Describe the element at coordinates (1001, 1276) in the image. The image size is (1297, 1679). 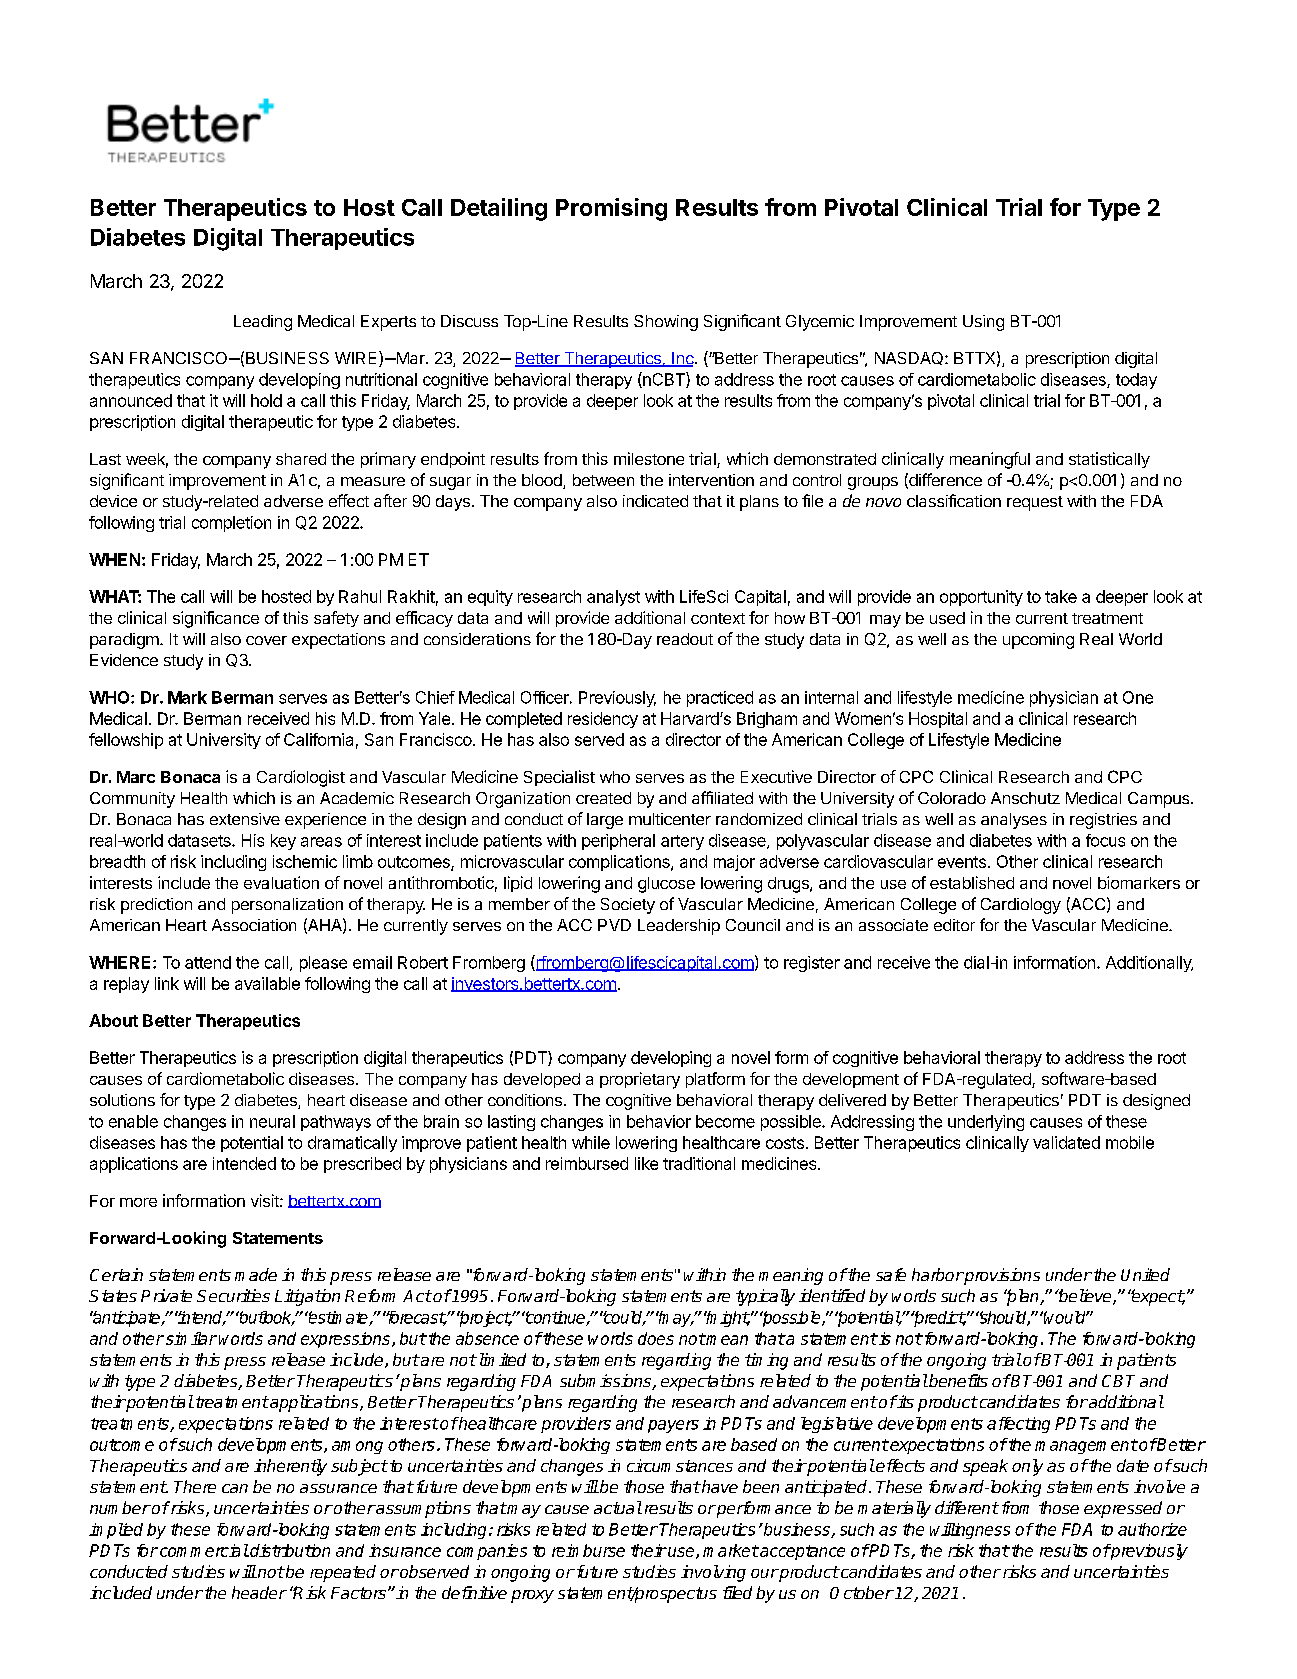
I see `provisions` at that location.
